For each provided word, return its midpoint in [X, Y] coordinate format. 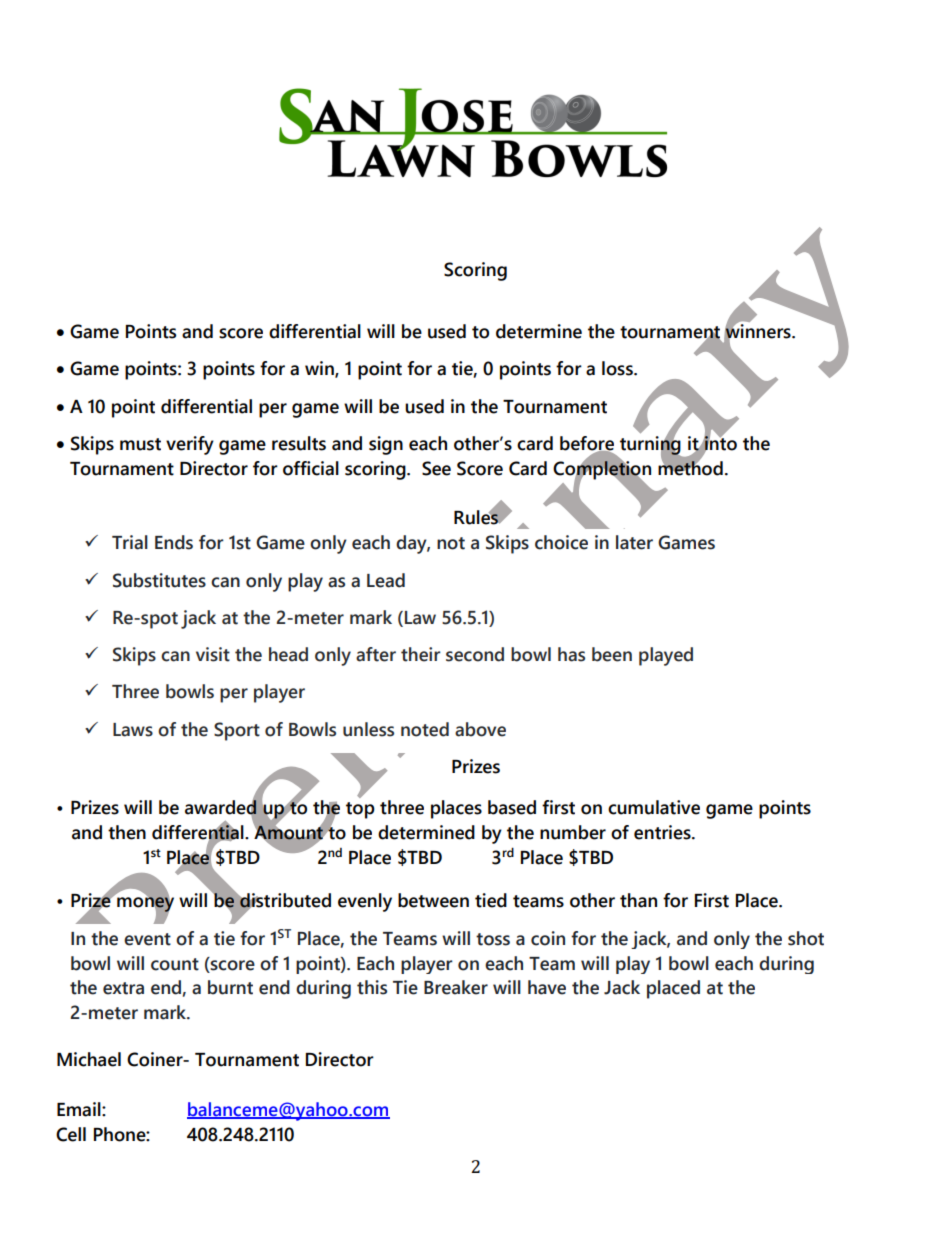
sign [386, 445]
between [433, 900]
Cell [71, 1134]
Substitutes [159, 580]
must [140, 444]
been [612, 654]
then [127, 832]
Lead [386, 580]
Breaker [456, 987]
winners [758, 331]
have [547, 987]
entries [663, 832]
